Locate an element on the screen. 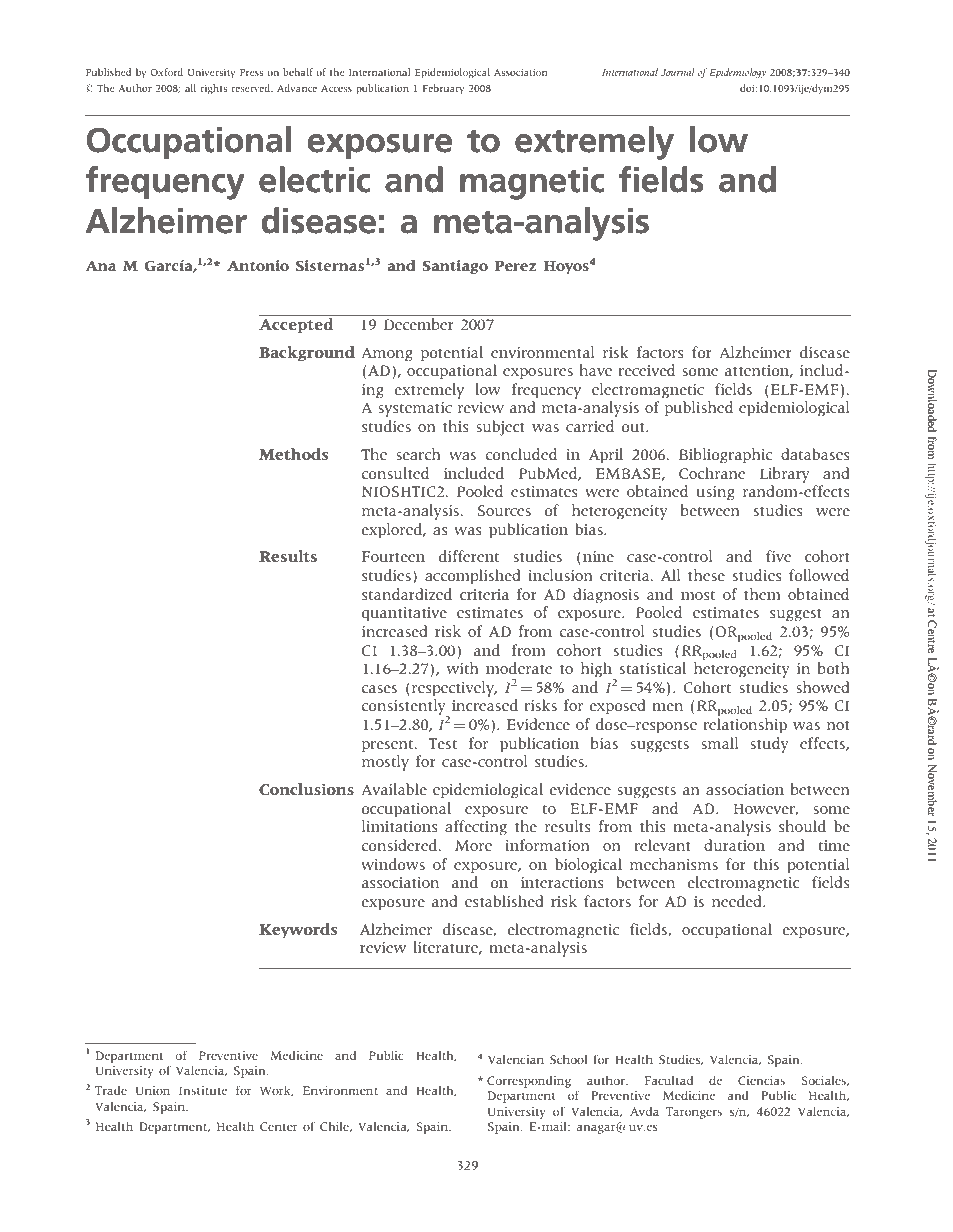  rights is located at coordinates (213, 89).
